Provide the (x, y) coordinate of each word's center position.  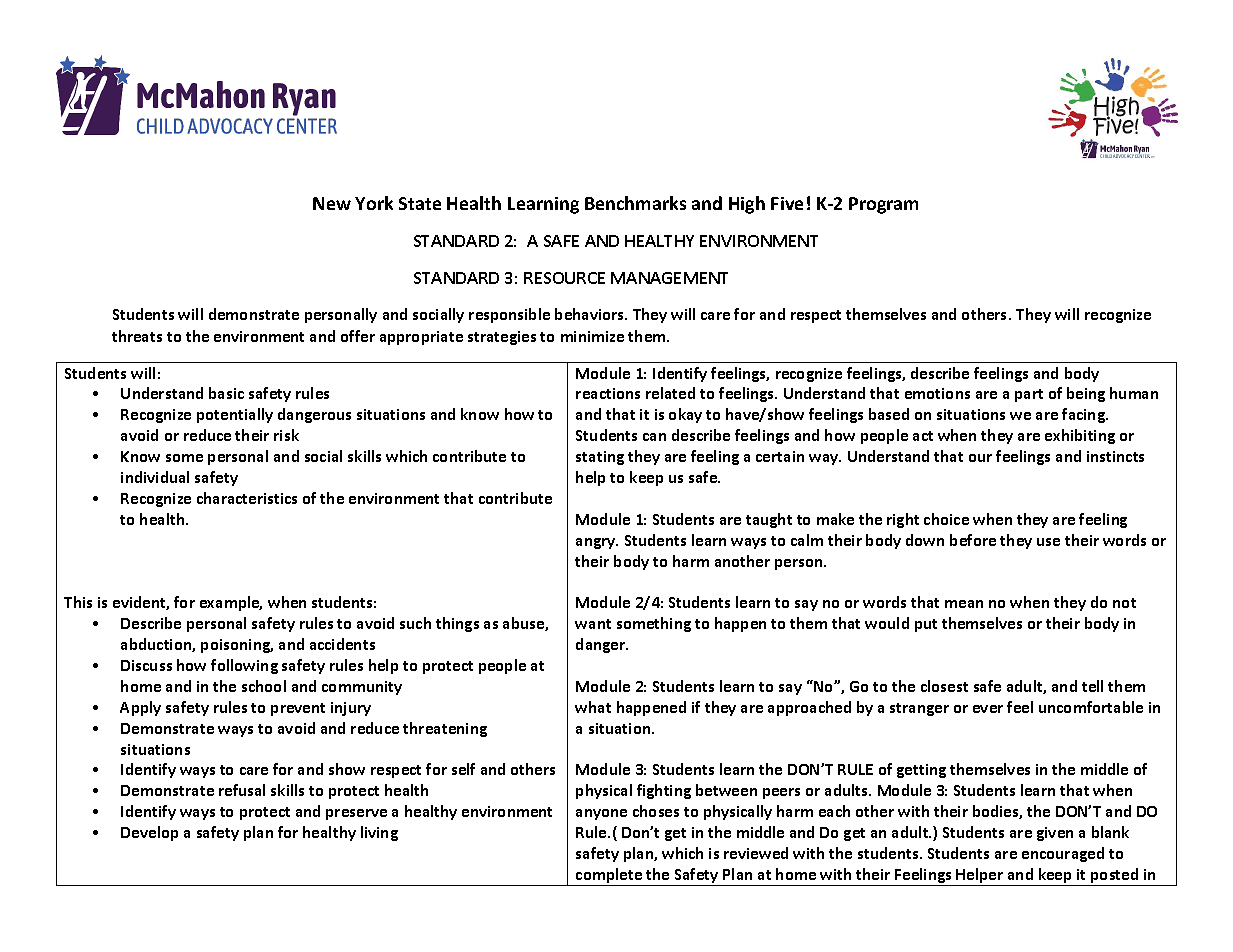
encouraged (1063, 854)
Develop (149, 833)
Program (883, 205)
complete (609, 877)
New (332, 203)
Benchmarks (635, 203)
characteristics (247, 498)
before (973, 540)
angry (597, 543)
